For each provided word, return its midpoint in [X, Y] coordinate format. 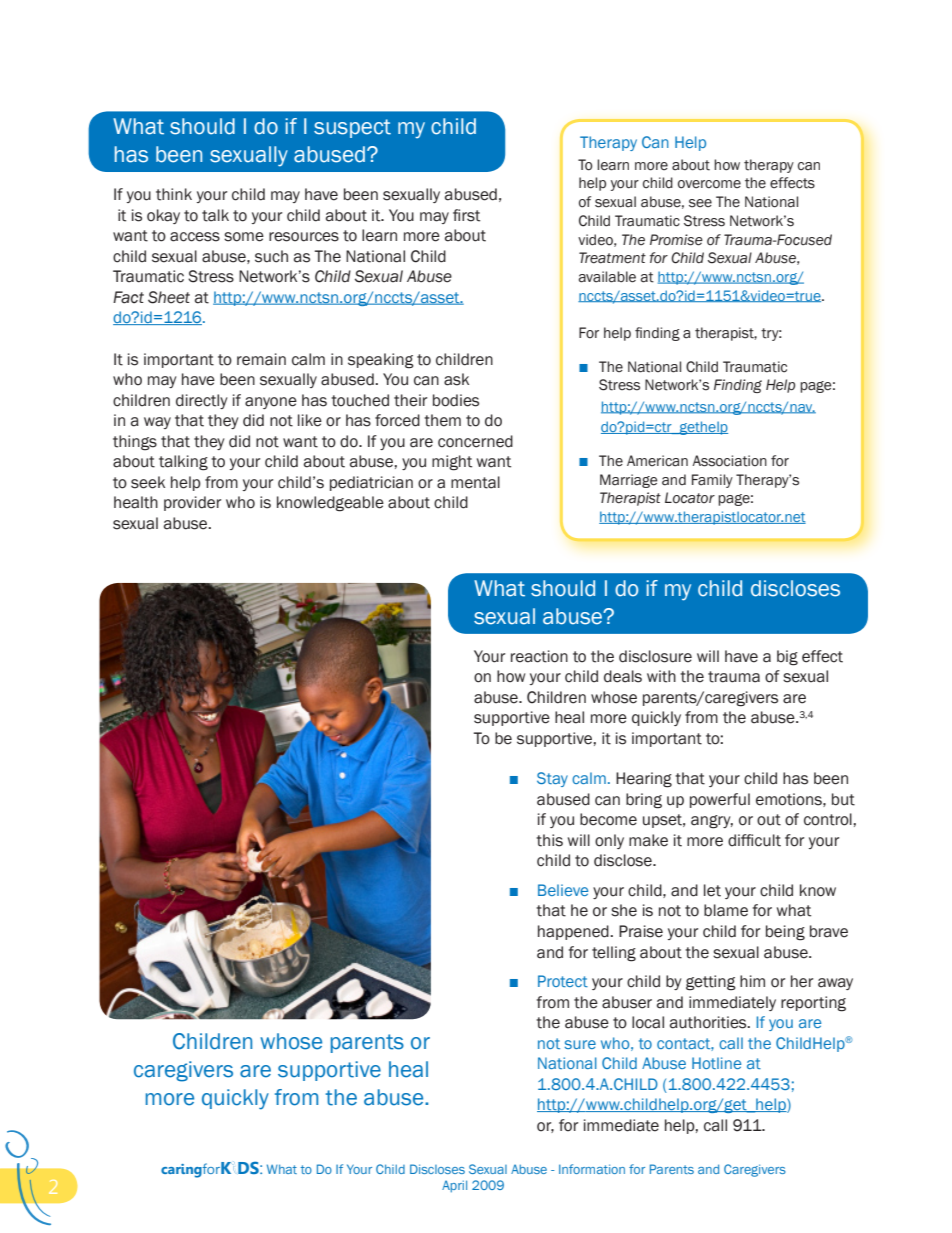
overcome [709, 184]
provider [192, 503]
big [787, 658]
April [454, 1186]
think [174, 194]
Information [592, 1169]
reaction [539, 656]
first [466, 215]
